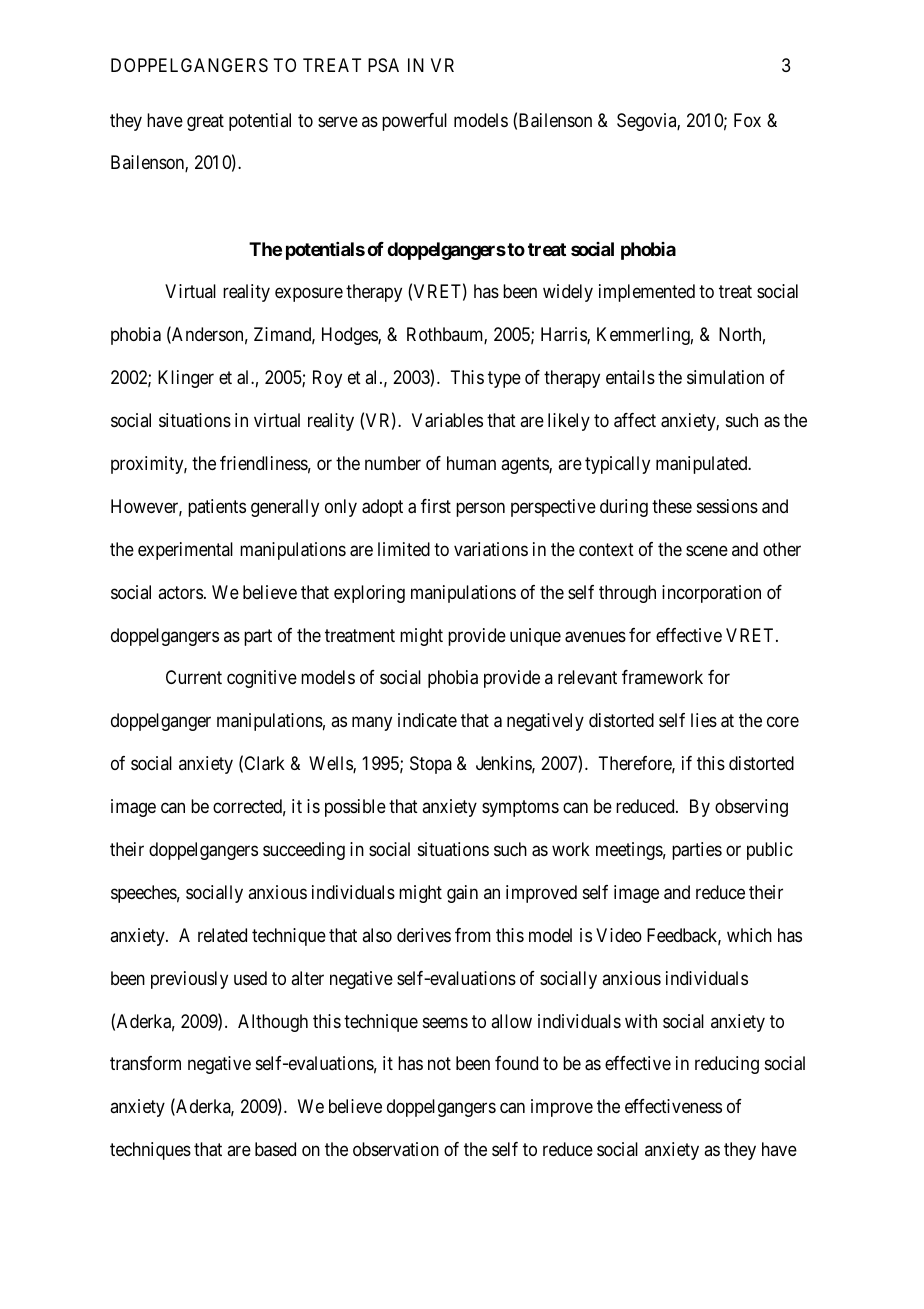 The width and height of the screenshot is (924, 1309). I want to click on observing, so click(751, 808).
